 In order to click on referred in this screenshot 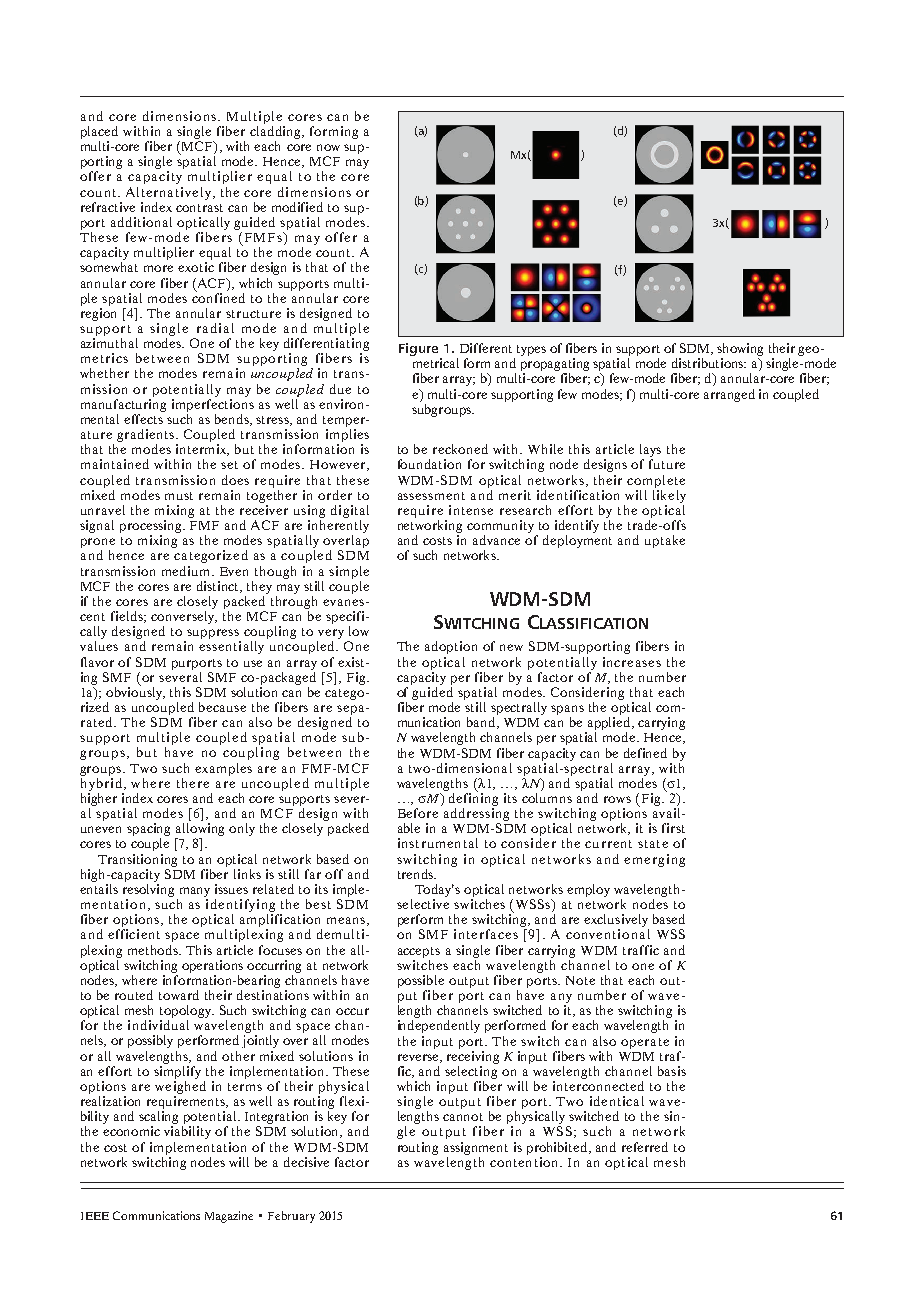, I will do `click(645, 1147)`.
